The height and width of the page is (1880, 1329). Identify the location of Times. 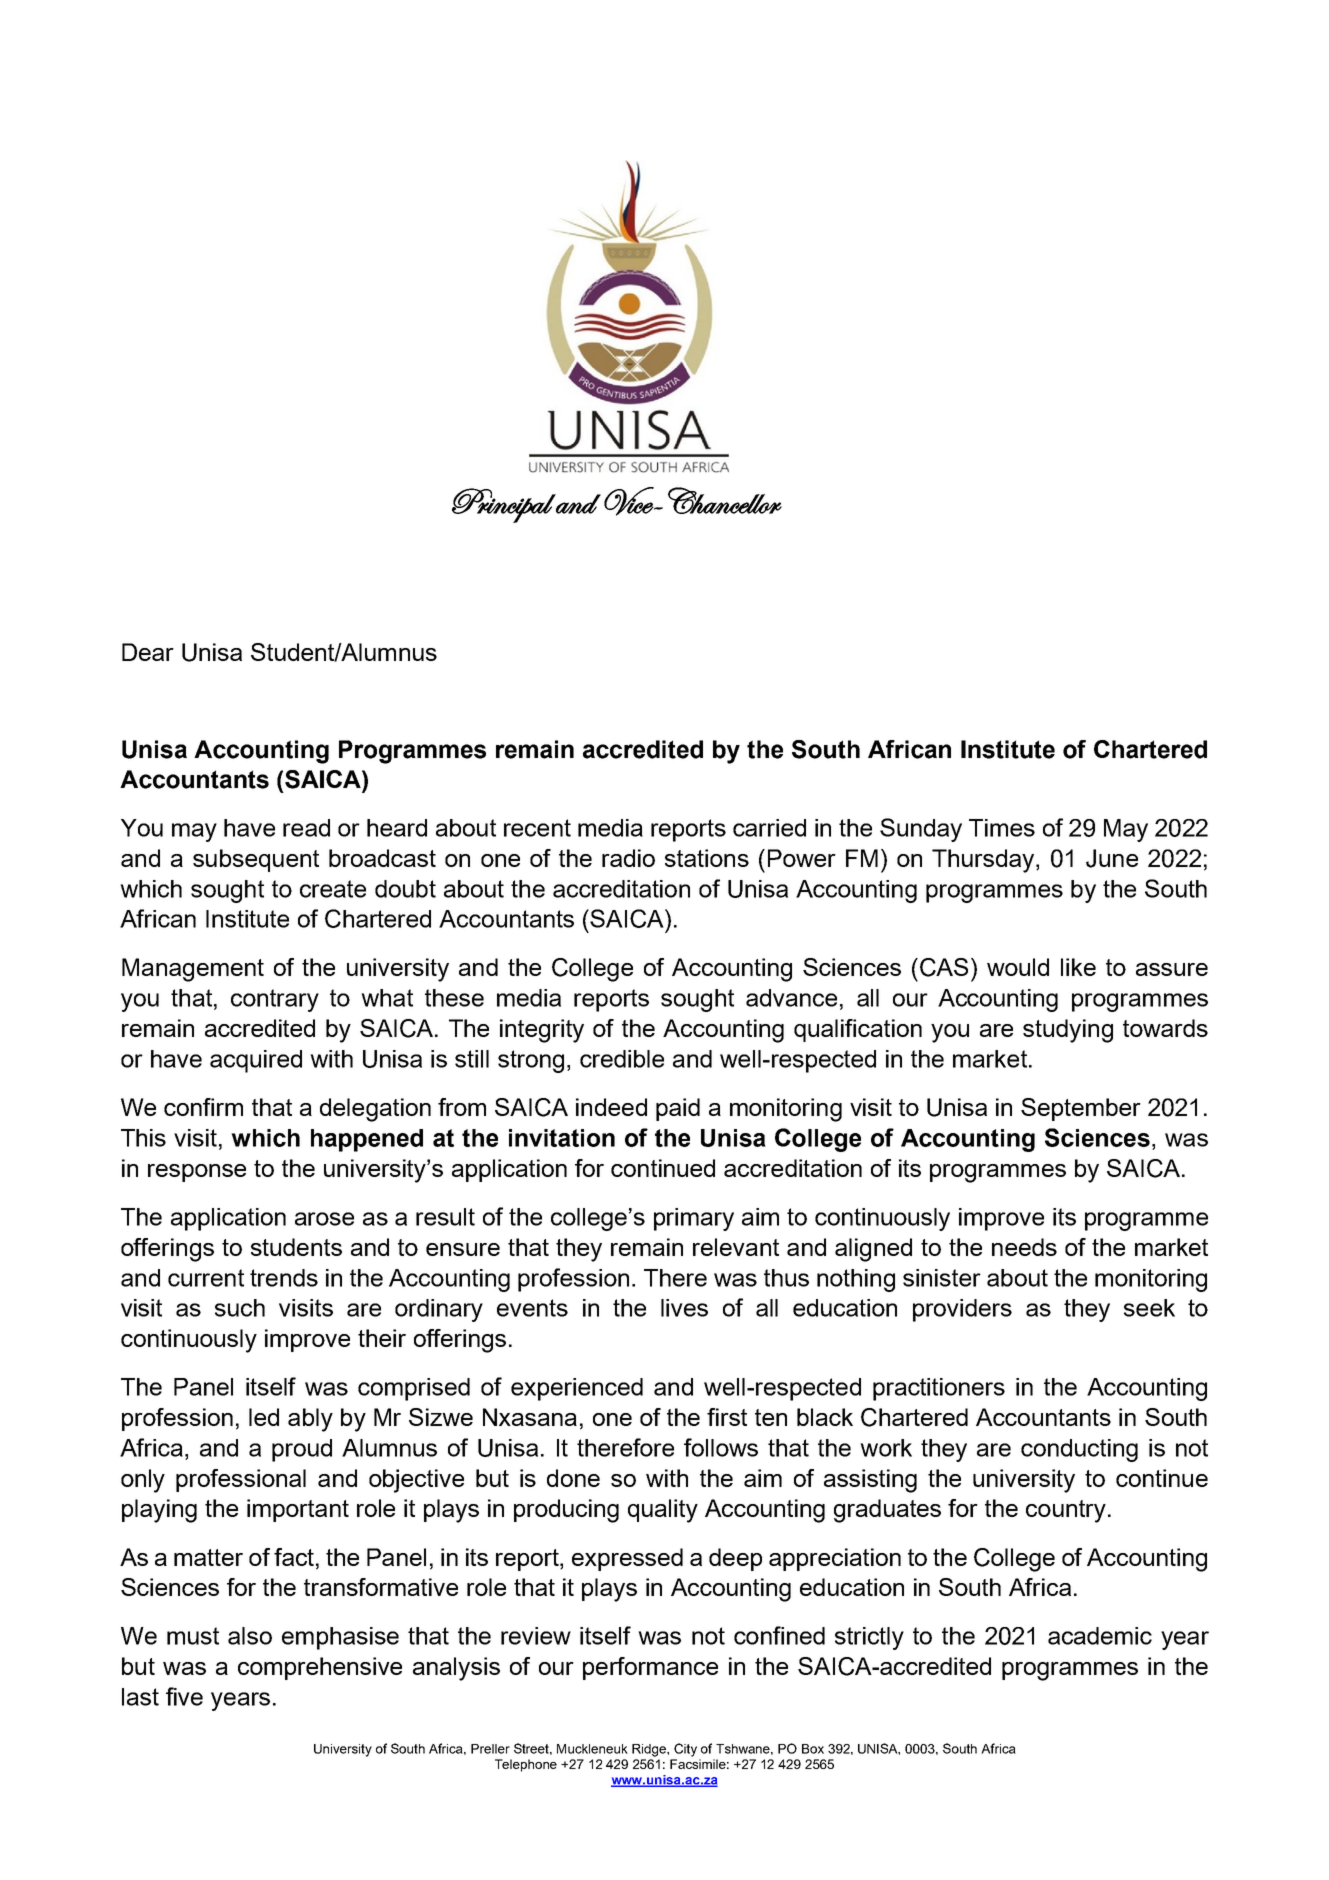
(1002, 828).
